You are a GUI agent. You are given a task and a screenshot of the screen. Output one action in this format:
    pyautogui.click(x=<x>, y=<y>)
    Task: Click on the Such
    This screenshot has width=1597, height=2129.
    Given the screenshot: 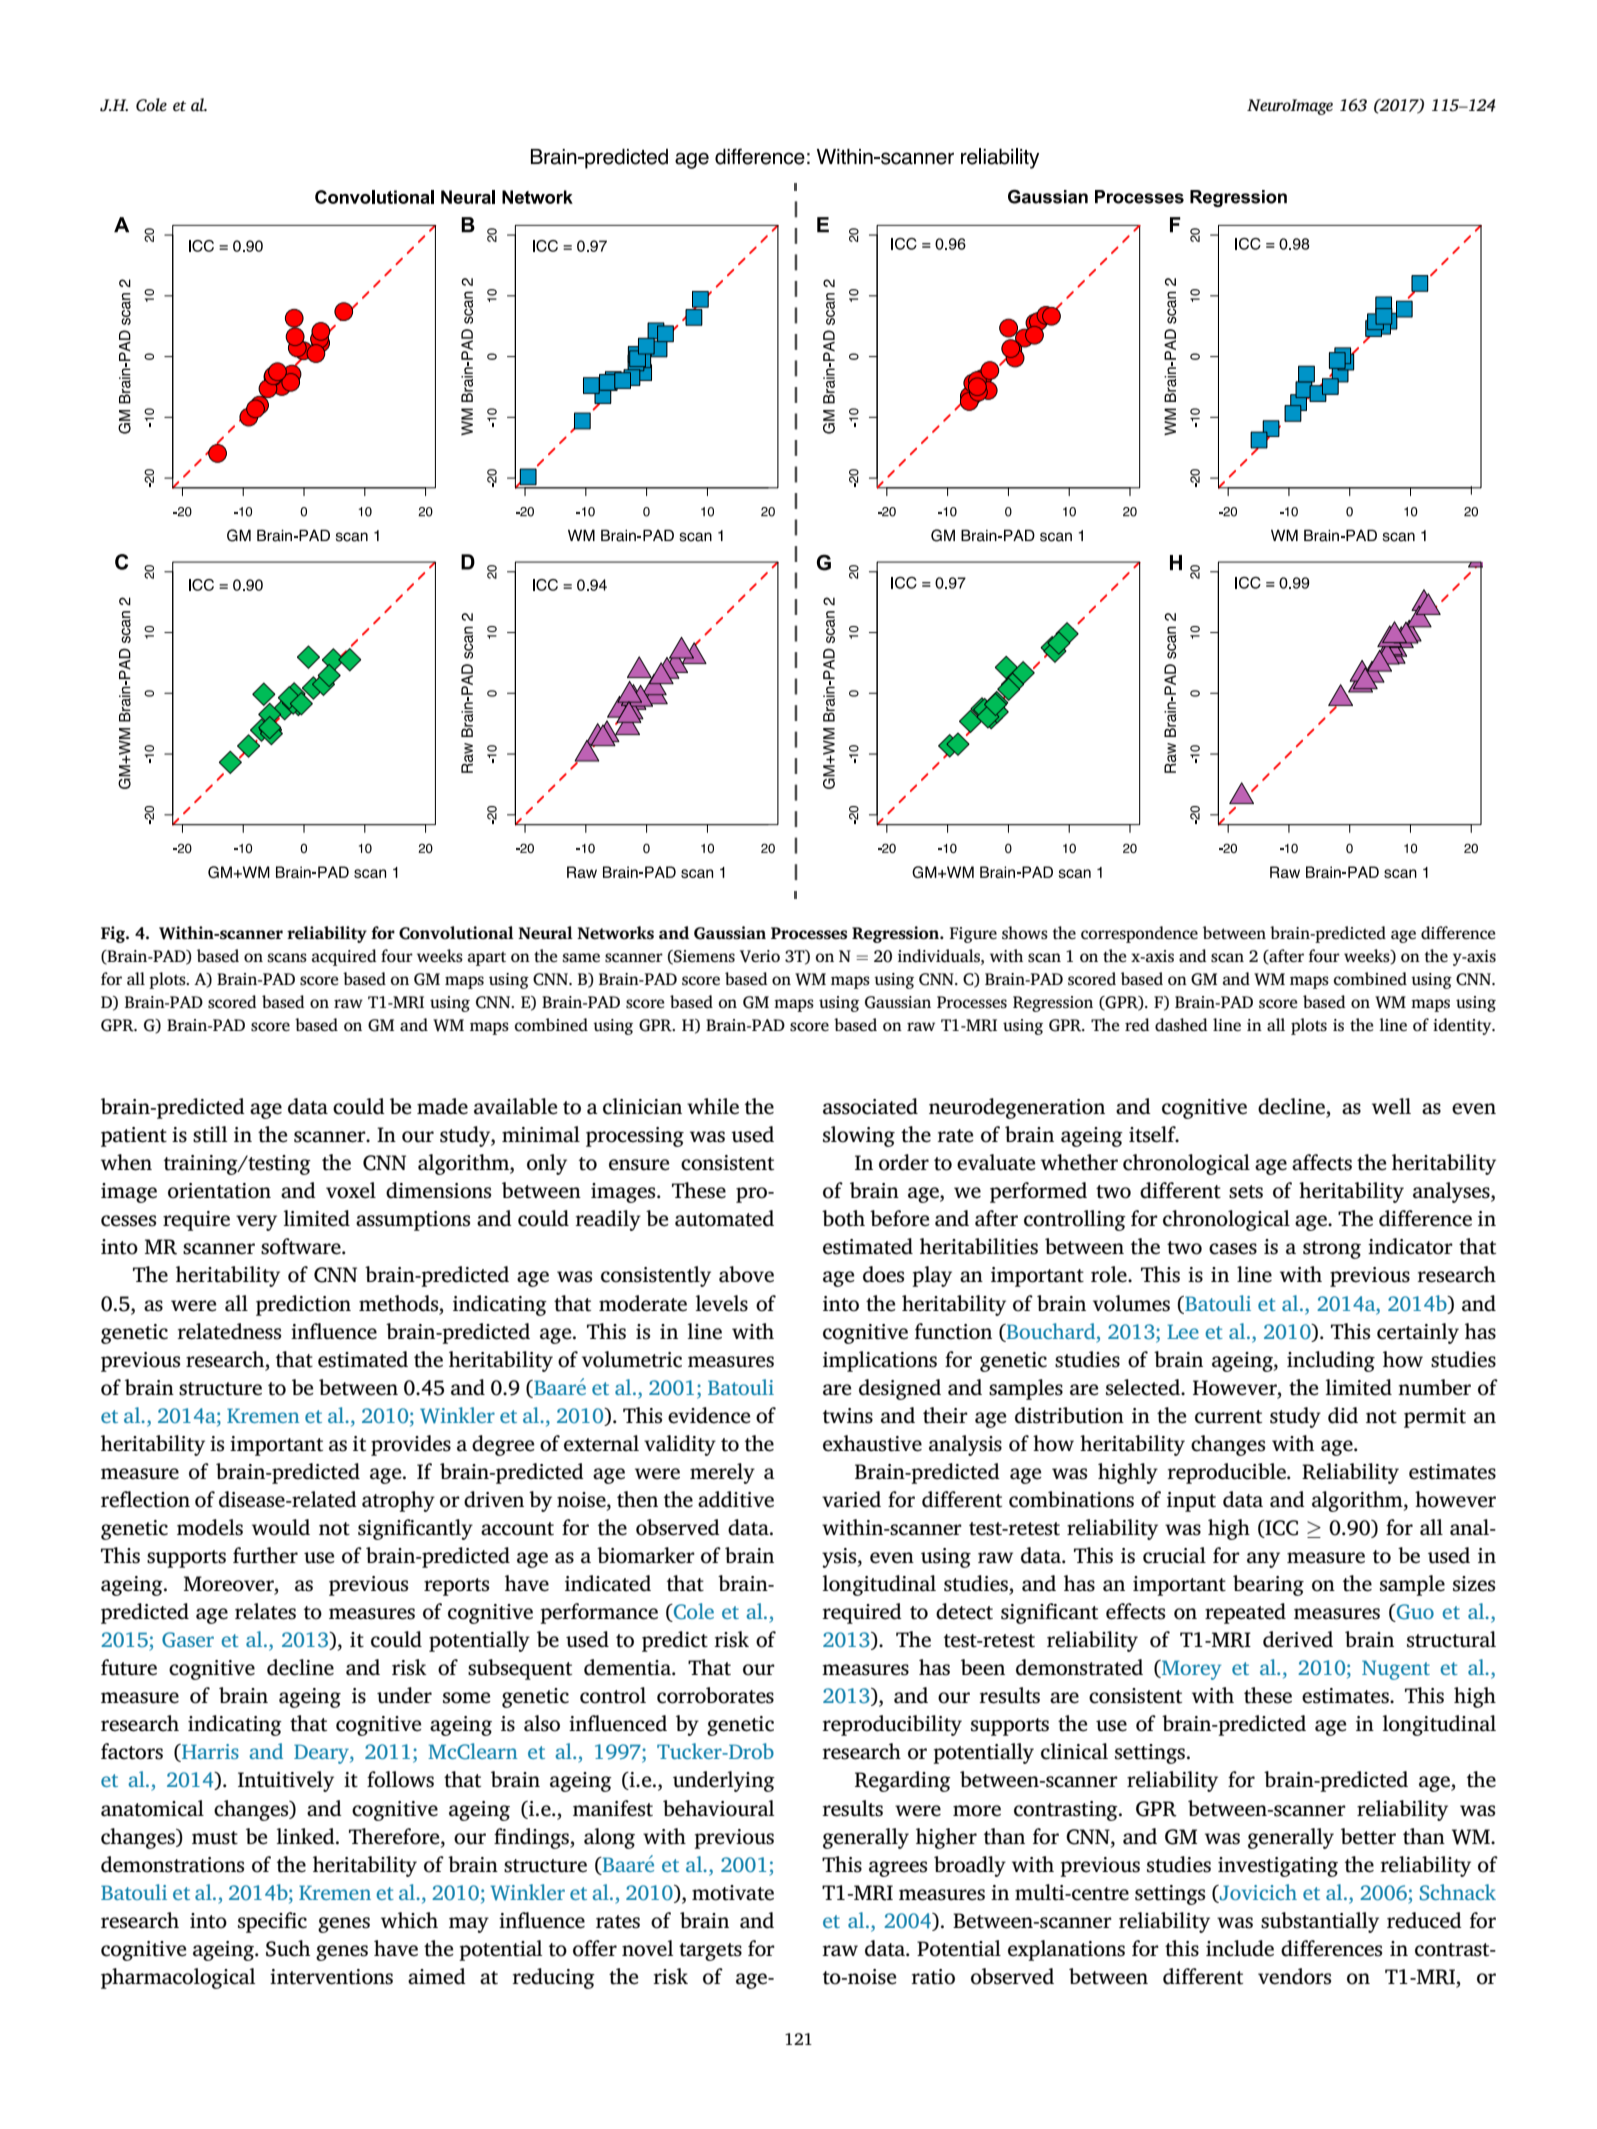 What is the action you would take?
    pyautogui.click(x=288, y=1948)
